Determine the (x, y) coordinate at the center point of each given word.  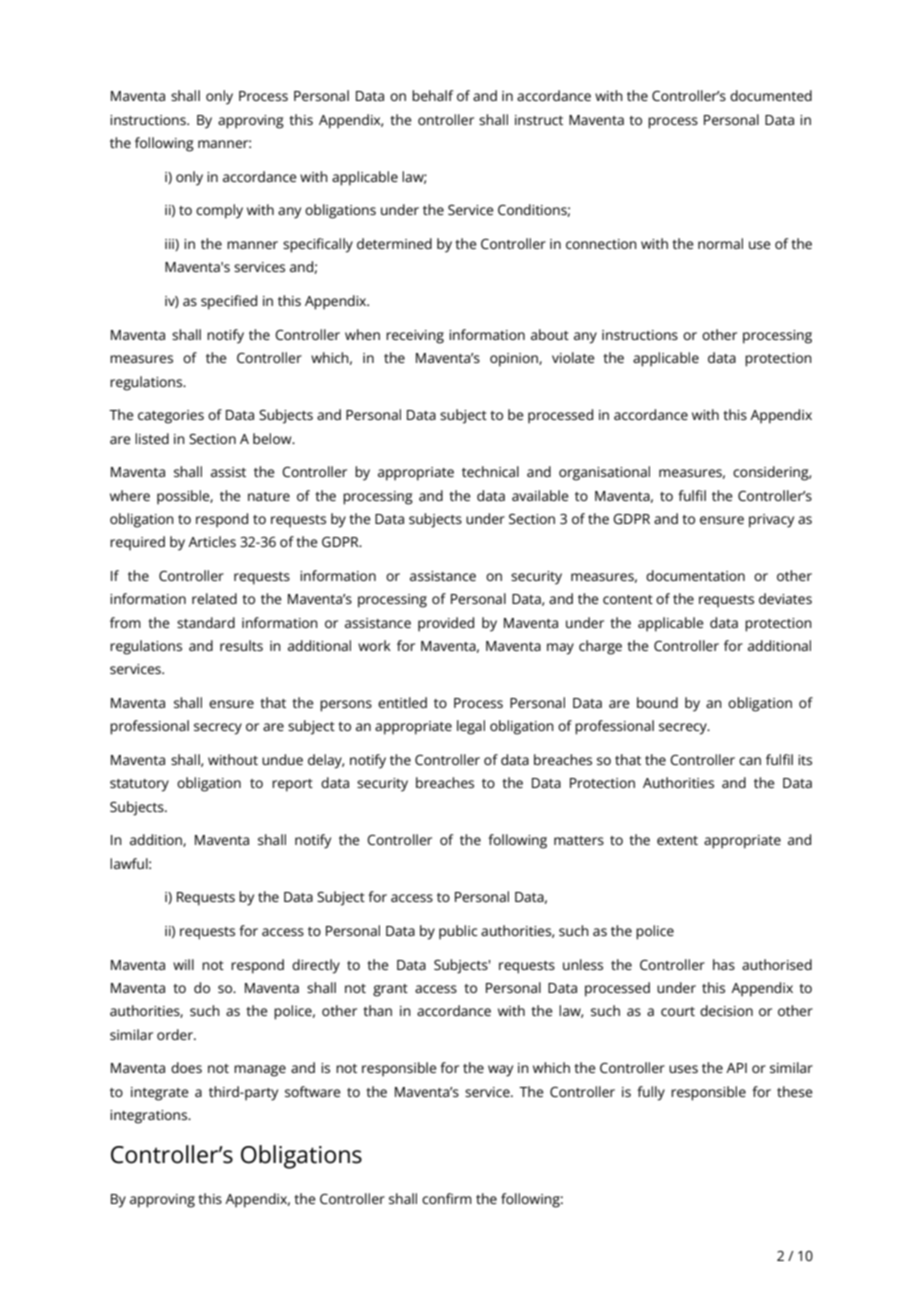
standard (206, 622)
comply (219, 211)
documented (771, 95)
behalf (432, 95)
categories (171, 417)
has (724, 964)
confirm (447, 1198)
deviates (785, 598)
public (458, 932)
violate (573, 357)
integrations (150, 1117)
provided (446, 624)
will (183, 964)
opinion (515, 360)
